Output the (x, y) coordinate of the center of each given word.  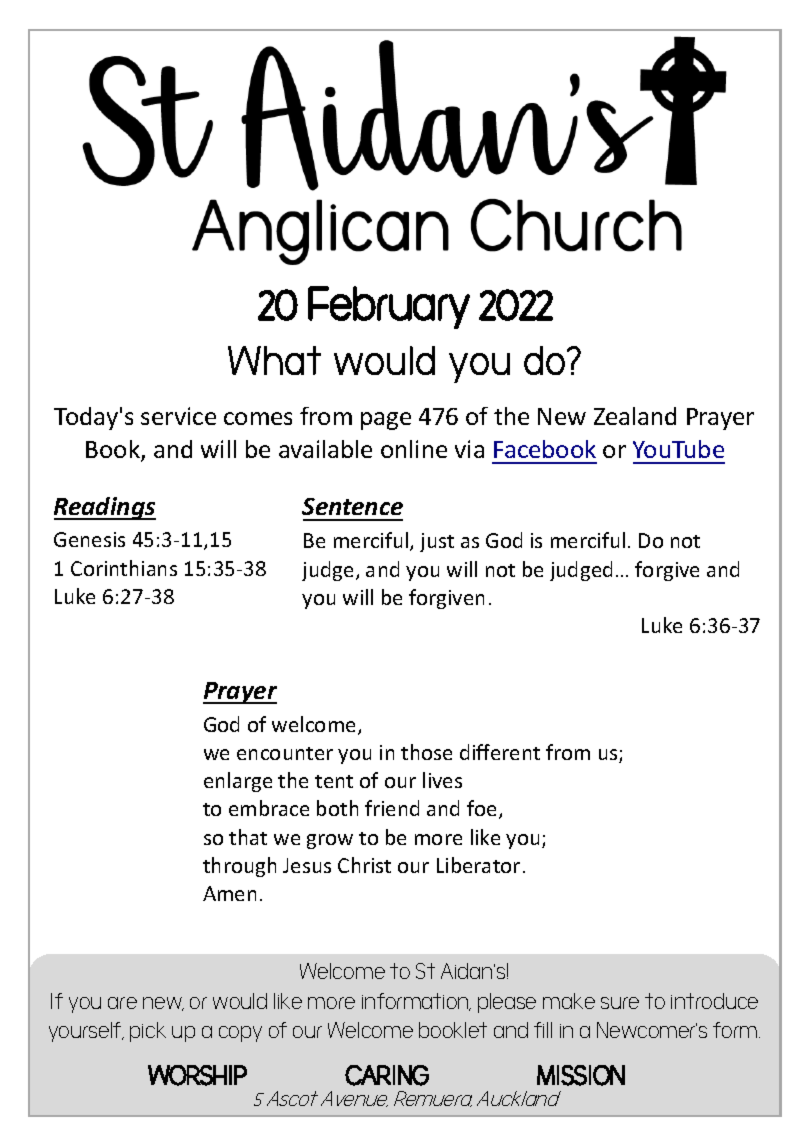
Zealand (635, 416)
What (274, 360)
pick (148, 1032)
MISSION (581, 1075)
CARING (387, 1075)
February (389, 307)
